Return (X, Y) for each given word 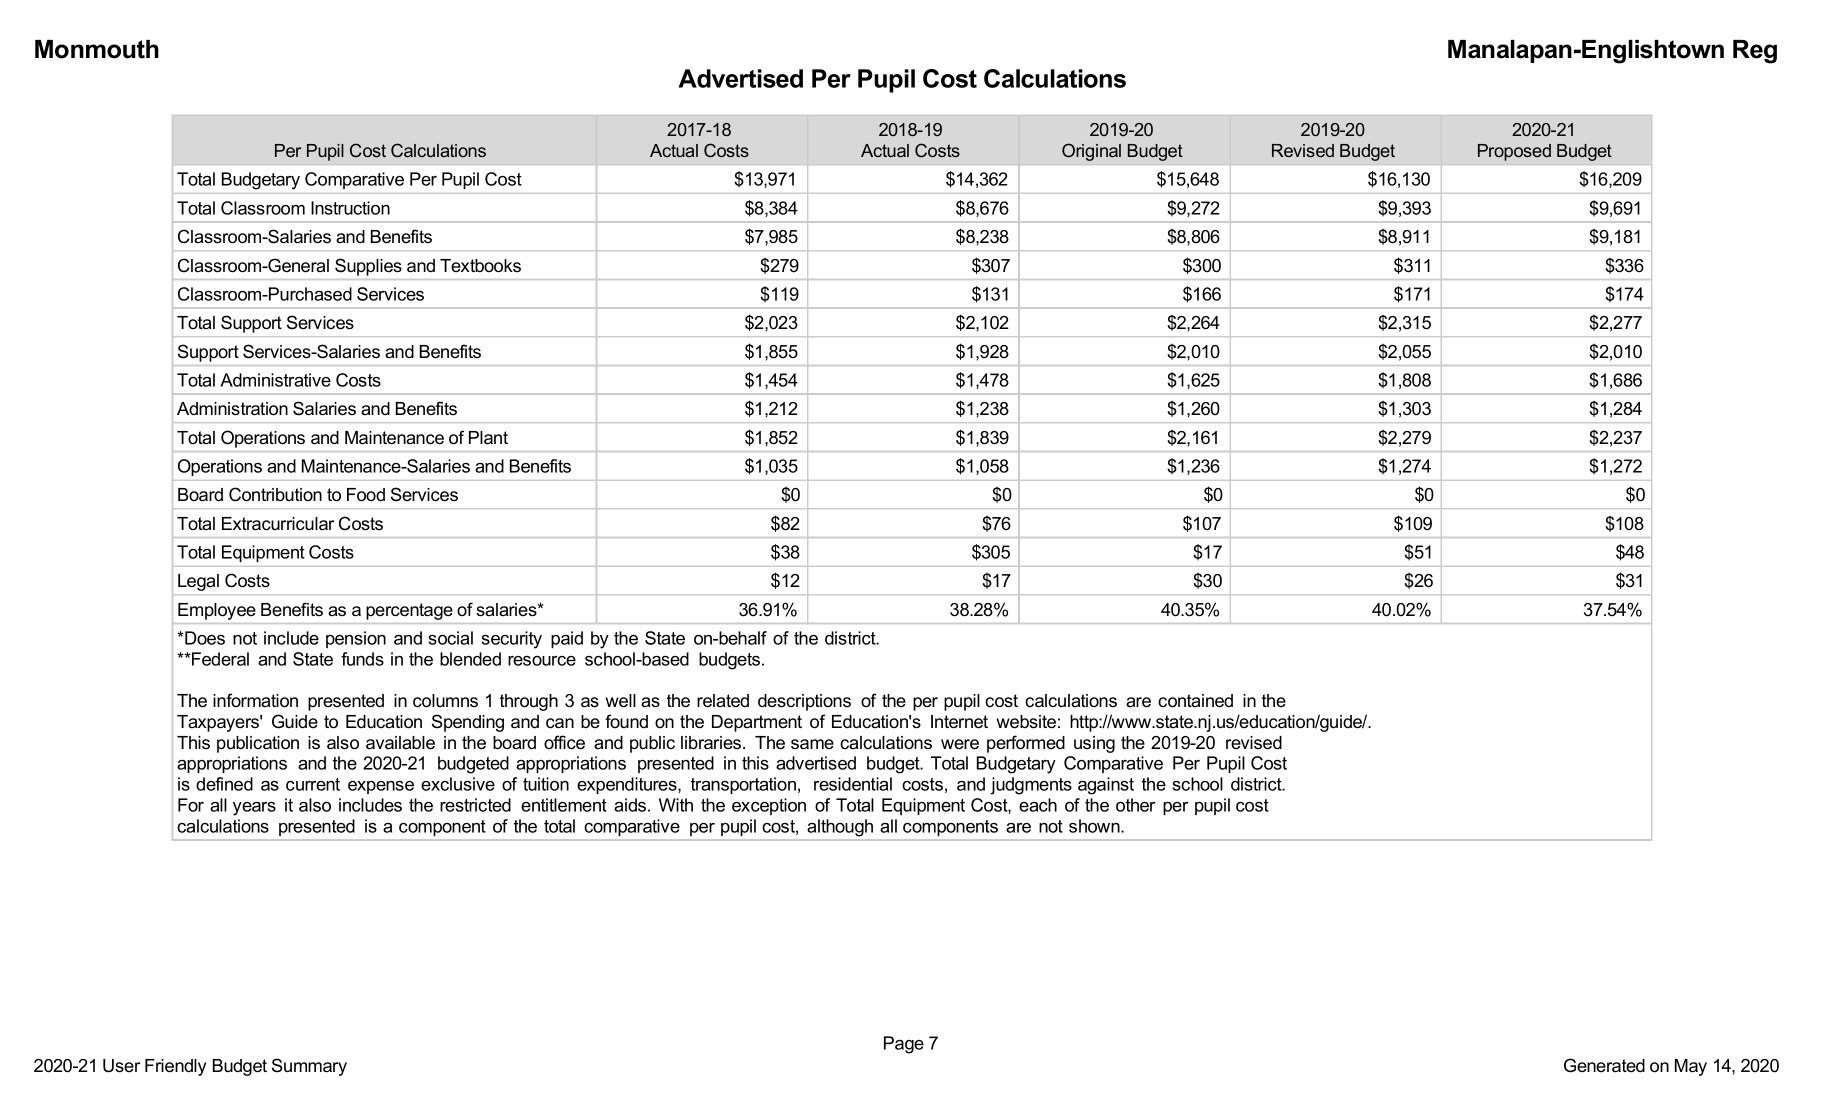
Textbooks (480, 266)
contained (1195, 701)
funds (362, 659)
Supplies (368, 267)
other (1135, 805)
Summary (309, 1067)
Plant (488, 438)
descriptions (804, 702)
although (840, 828)
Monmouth (97, 49)
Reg (1755, 52)
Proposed (1514, 152)
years (254, 809)
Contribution (275, 494)
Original (1091, 152)
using (1094, 744)
